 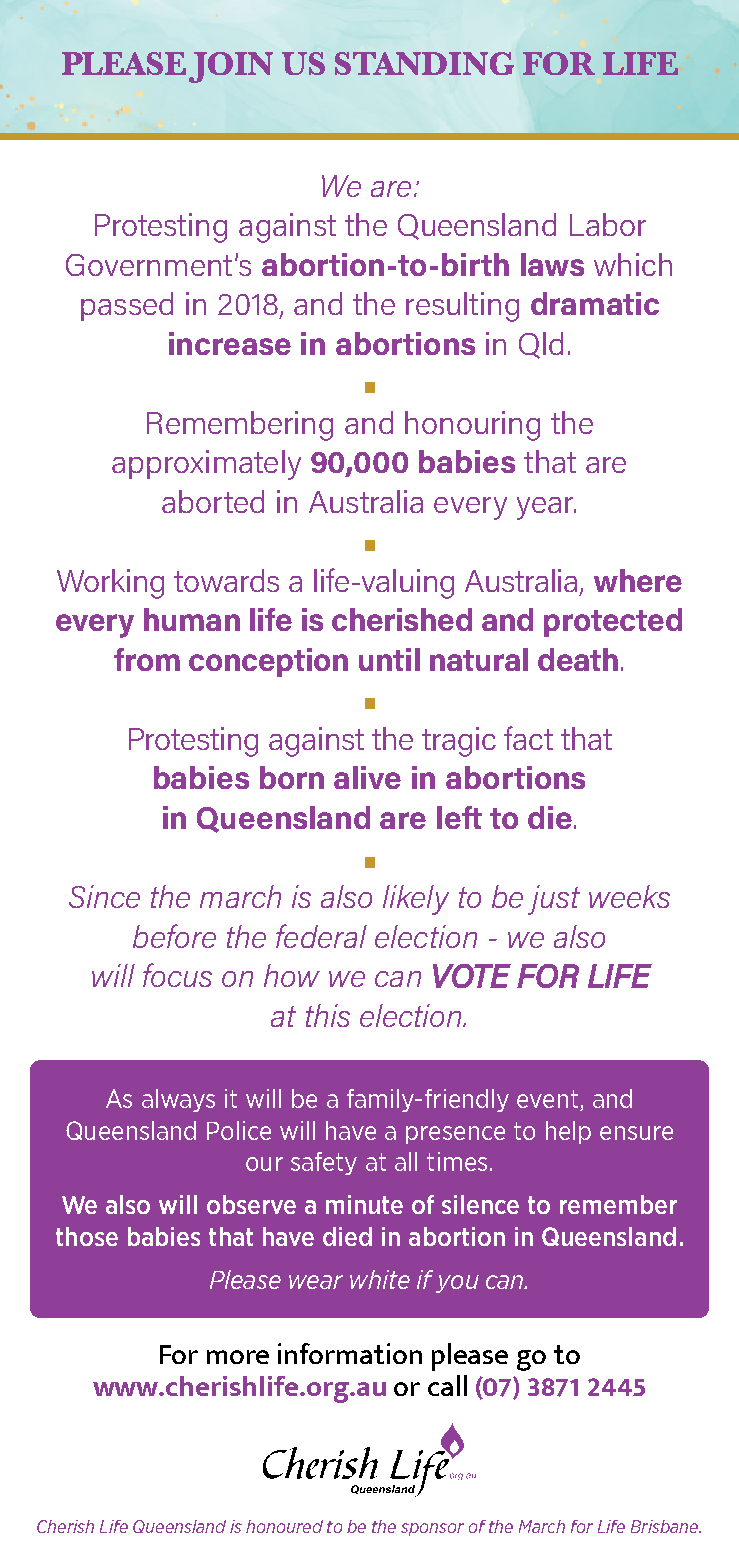 What do you see at coordinates (424, 63) in the screenshot?
I see `STANDING` at bounding box center [424, 63].
